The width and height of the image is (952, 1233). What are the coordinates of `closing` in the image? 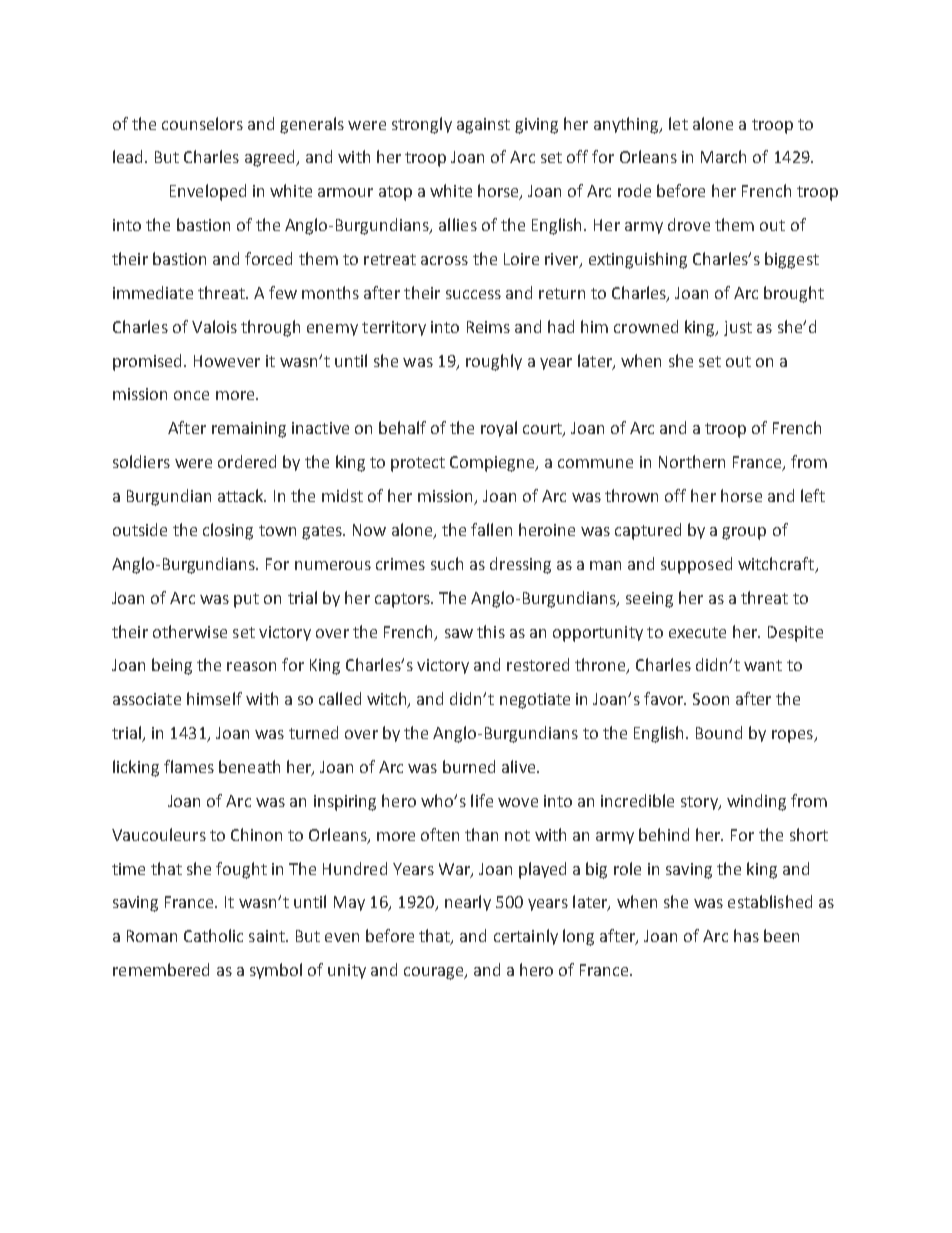 It's located at (228, 531).
